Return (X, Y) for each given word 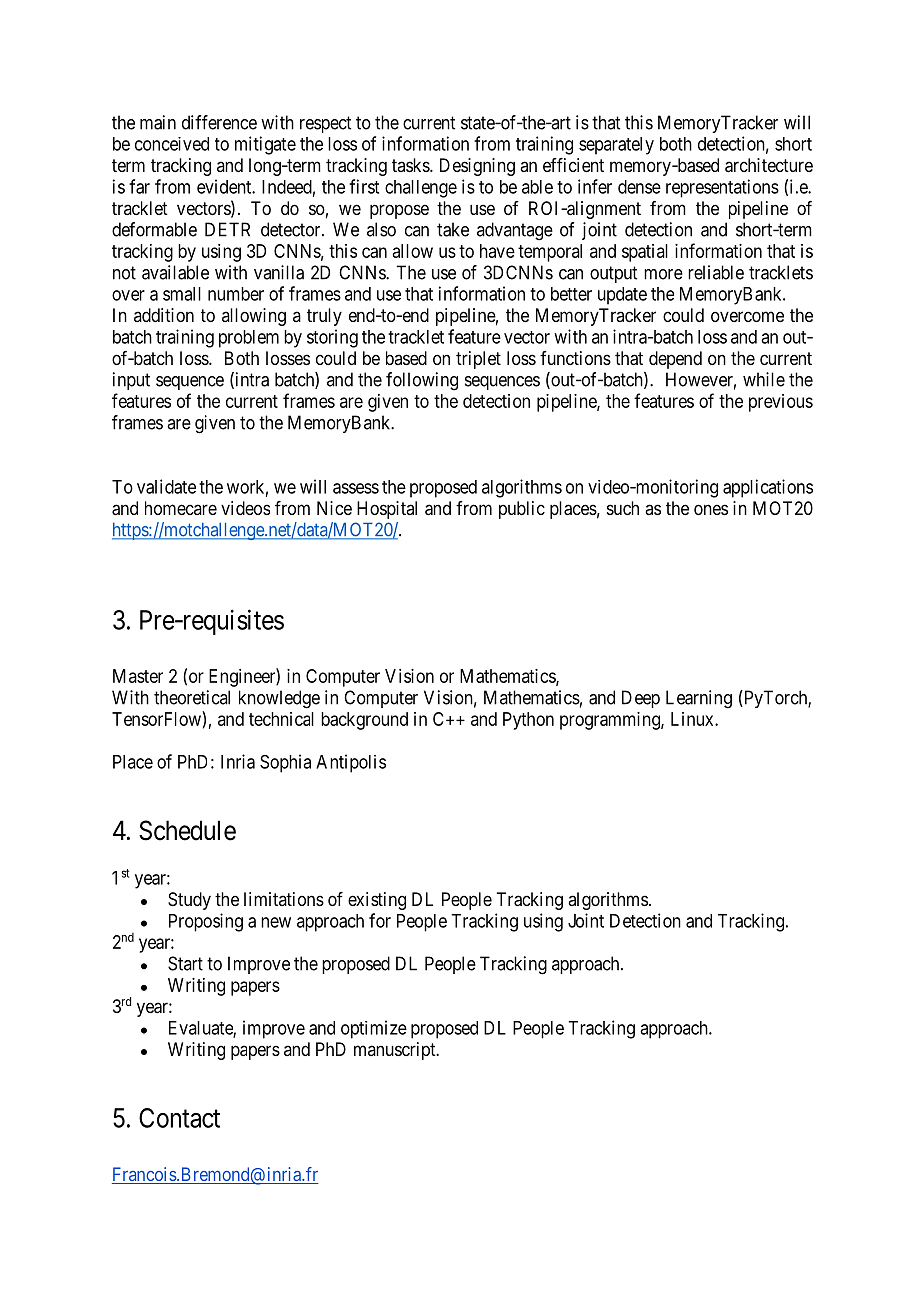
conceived (172, 144)
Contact (179, 1118)
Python (528, 721)
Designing (477, 167)
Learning (699, 699)
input (131, 381)
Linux (693, 719)
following (422, 381)
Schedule (187, 830)
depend (675, 360)
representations (722, 188)
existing (377, 901)
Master (138, 676)
